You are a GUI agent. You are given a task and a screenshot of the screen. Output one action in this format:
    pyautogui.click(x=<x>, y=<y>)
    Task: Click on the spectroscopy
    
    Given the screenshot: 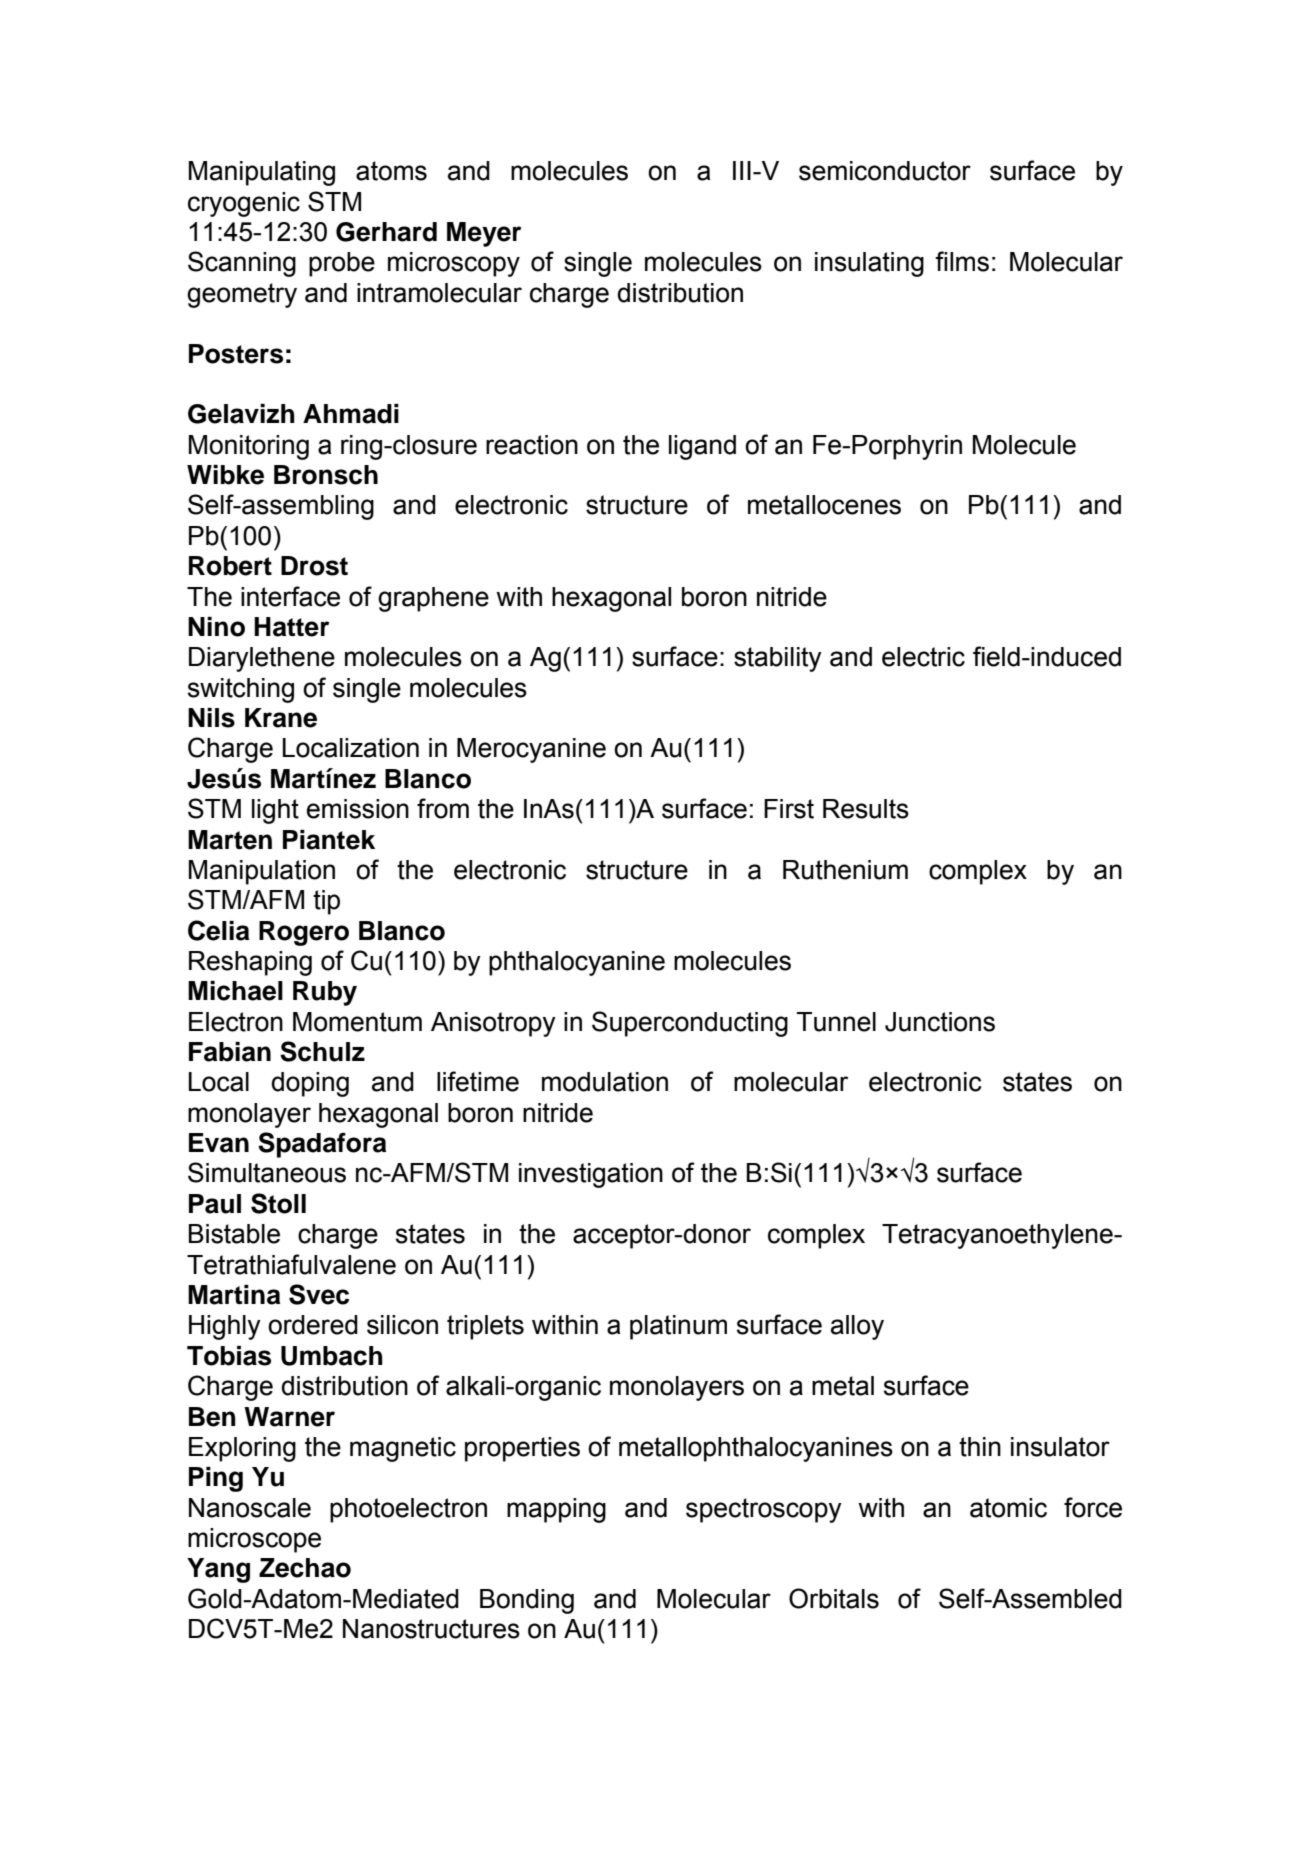 What is the action you would take?
    pyautogui.click(x=764, y=1510)
